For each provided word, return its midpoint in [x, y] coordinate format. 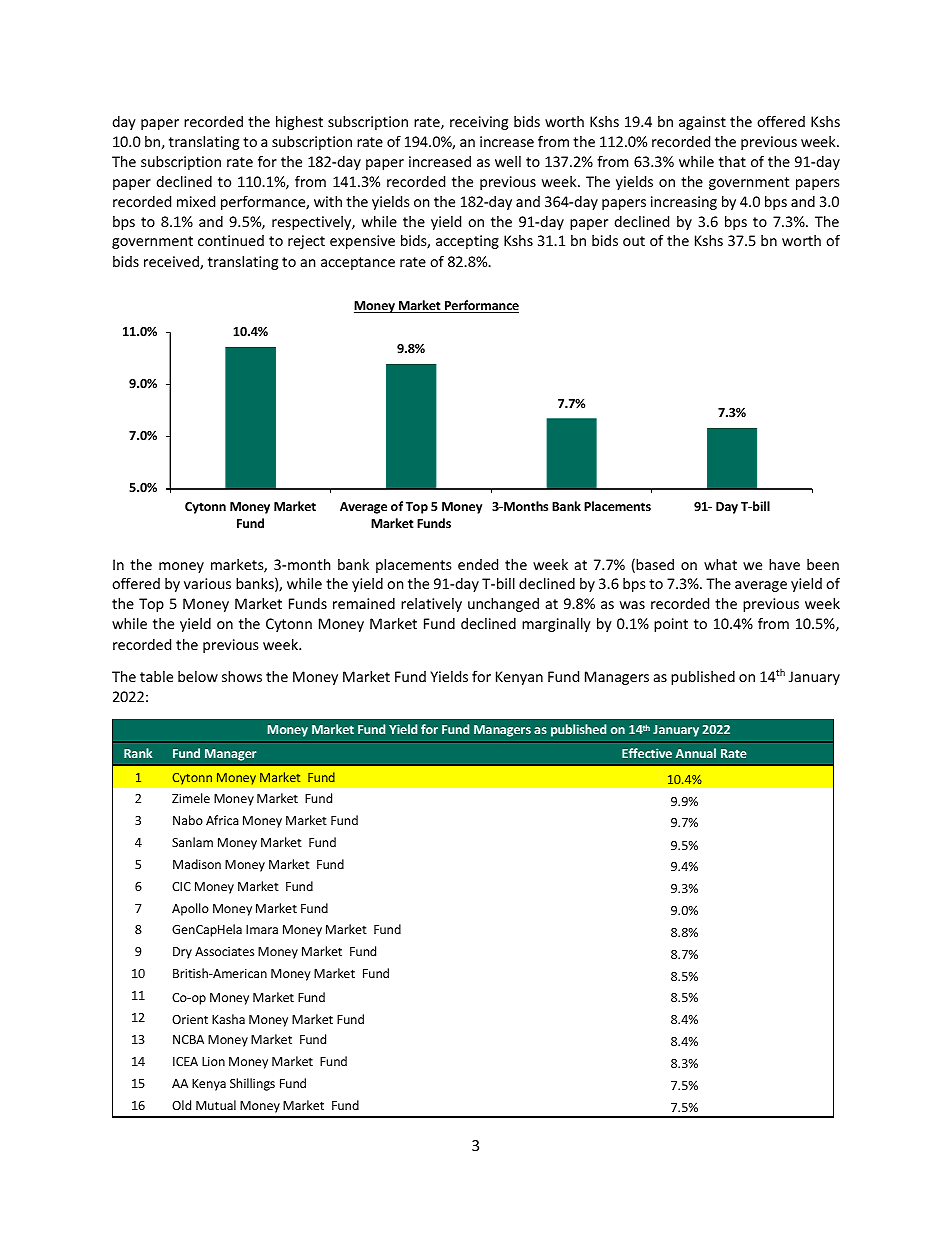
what [720, 564]
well [508, 161]
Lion [213, 1061]
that [732, 161]
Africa [222, 820]
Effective [647, 753]
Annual [696, 753]
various [207, 583]
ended [478, 564]
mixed [196, 201]
